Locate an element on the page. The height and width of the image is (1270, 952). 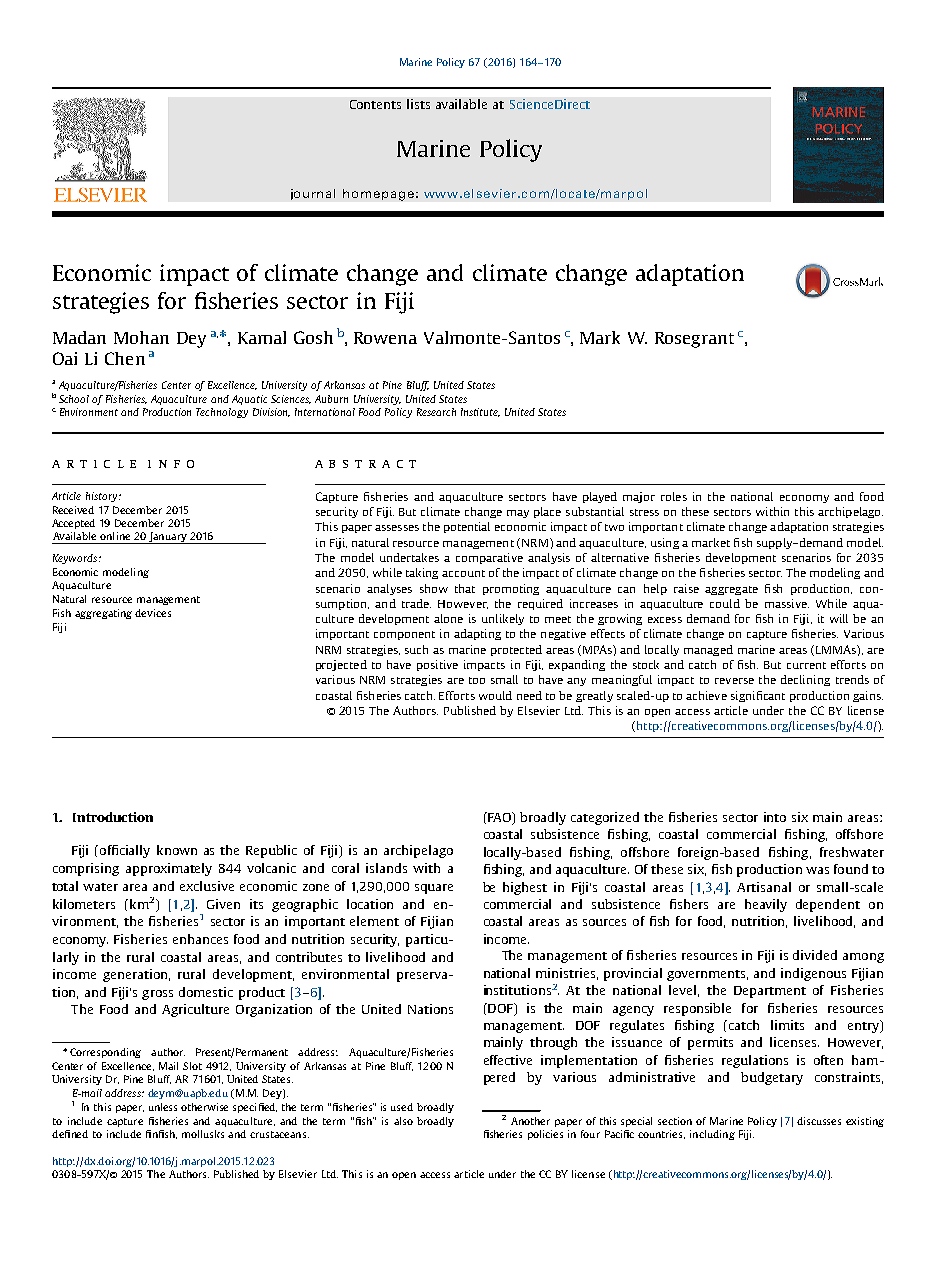
into is located at coordinates (775, 817).
